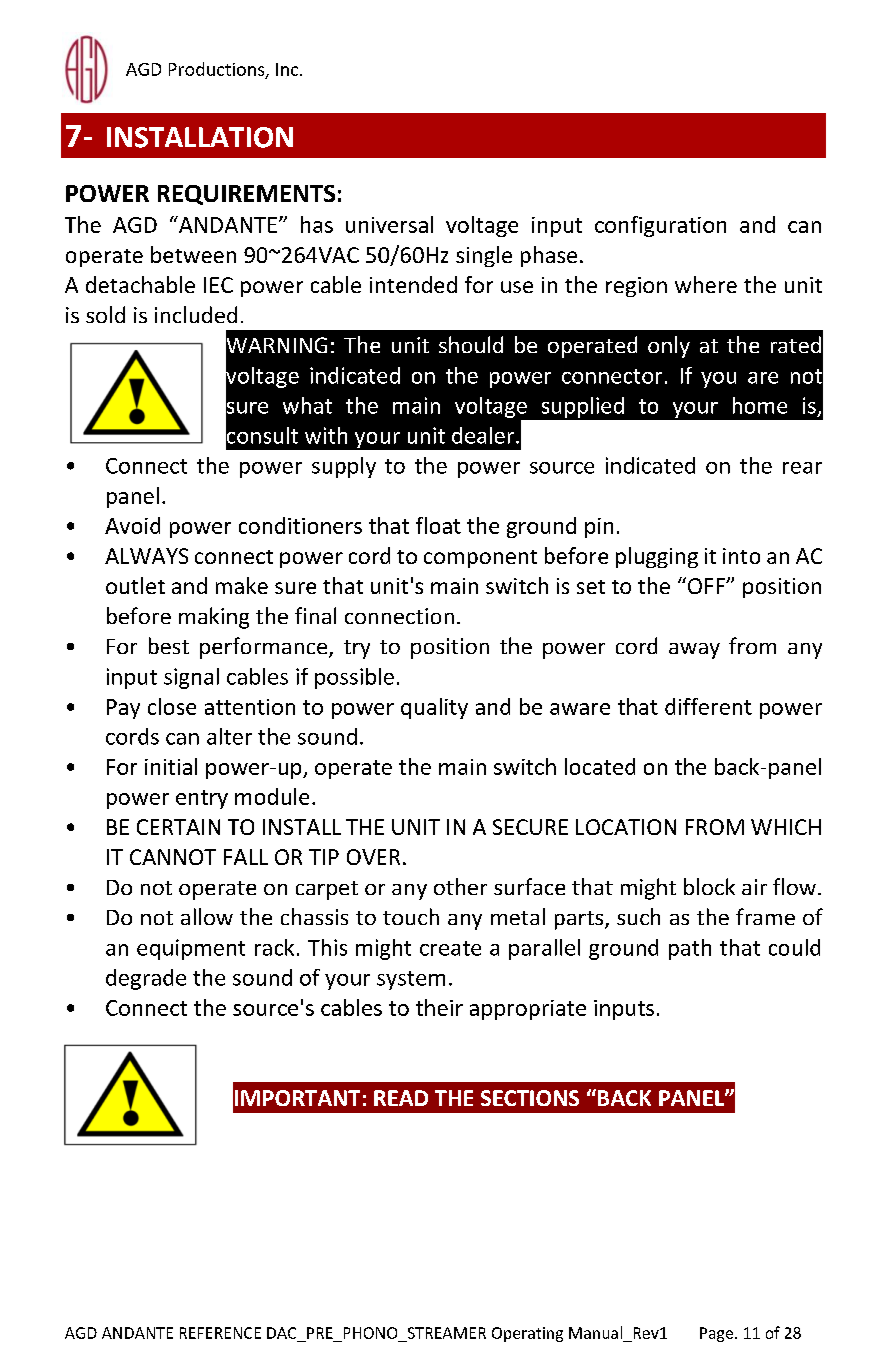 The height and width of the page is (1372, 887). Describe the element at coordinates (172, 706) in the page. I see `close` at that location.
